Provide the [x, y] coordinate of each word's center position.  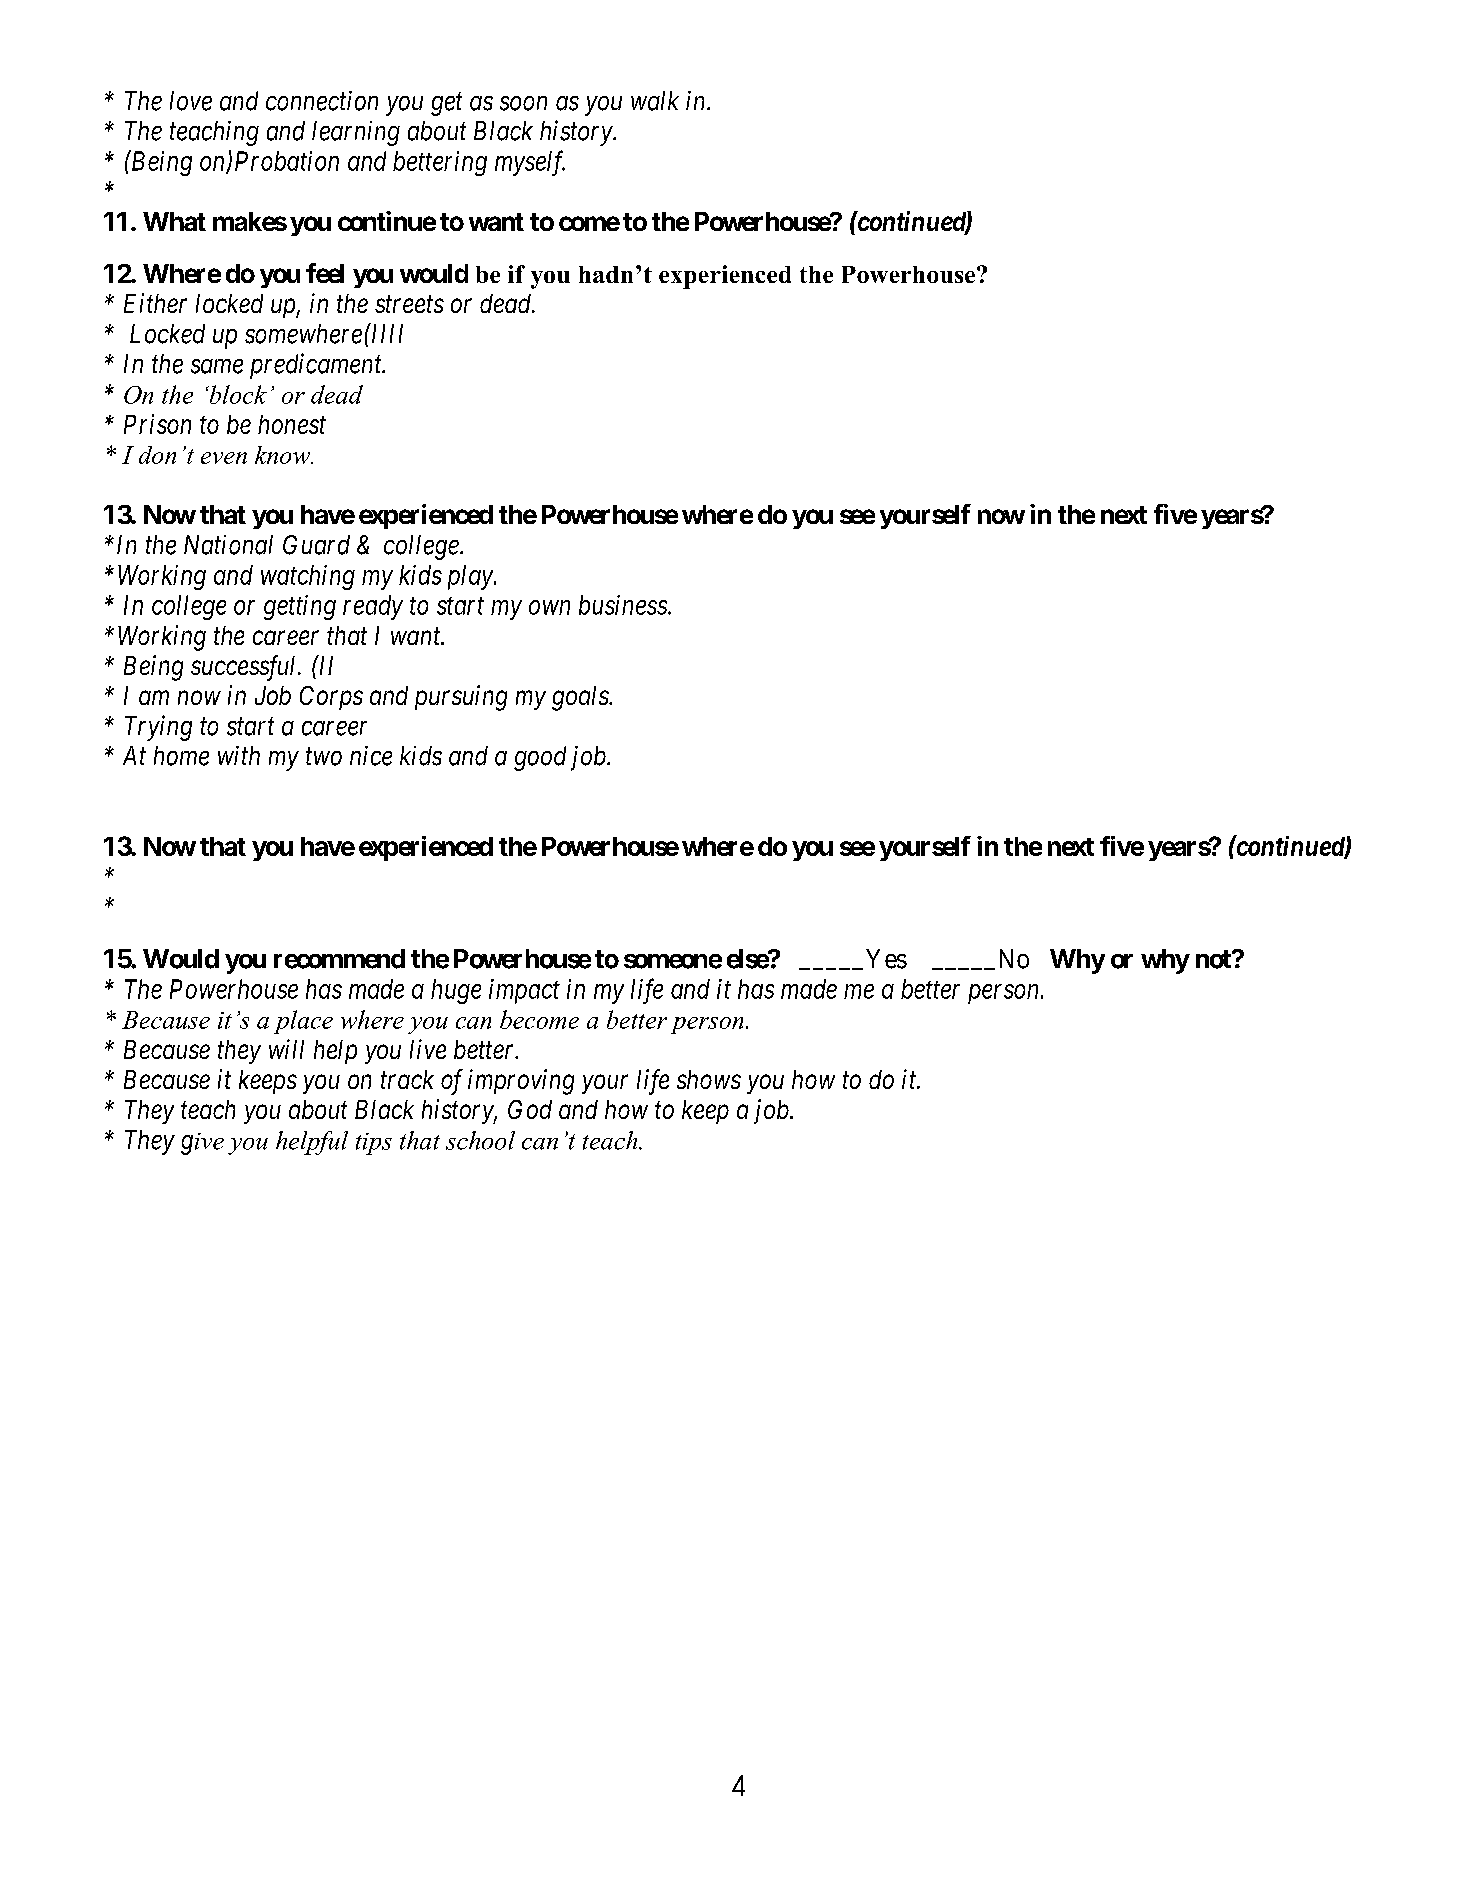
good [540, 758]
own [549, 608]
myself [530, 163]
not [1214, 959]
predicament [317, 366]
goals [581, 698]
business [624, 605]
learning [356, 133]
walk [655, 101]
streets [409, 304]
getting [300, 607]
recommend [339, 959]
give [202, 1144]
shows [709, 1079]
